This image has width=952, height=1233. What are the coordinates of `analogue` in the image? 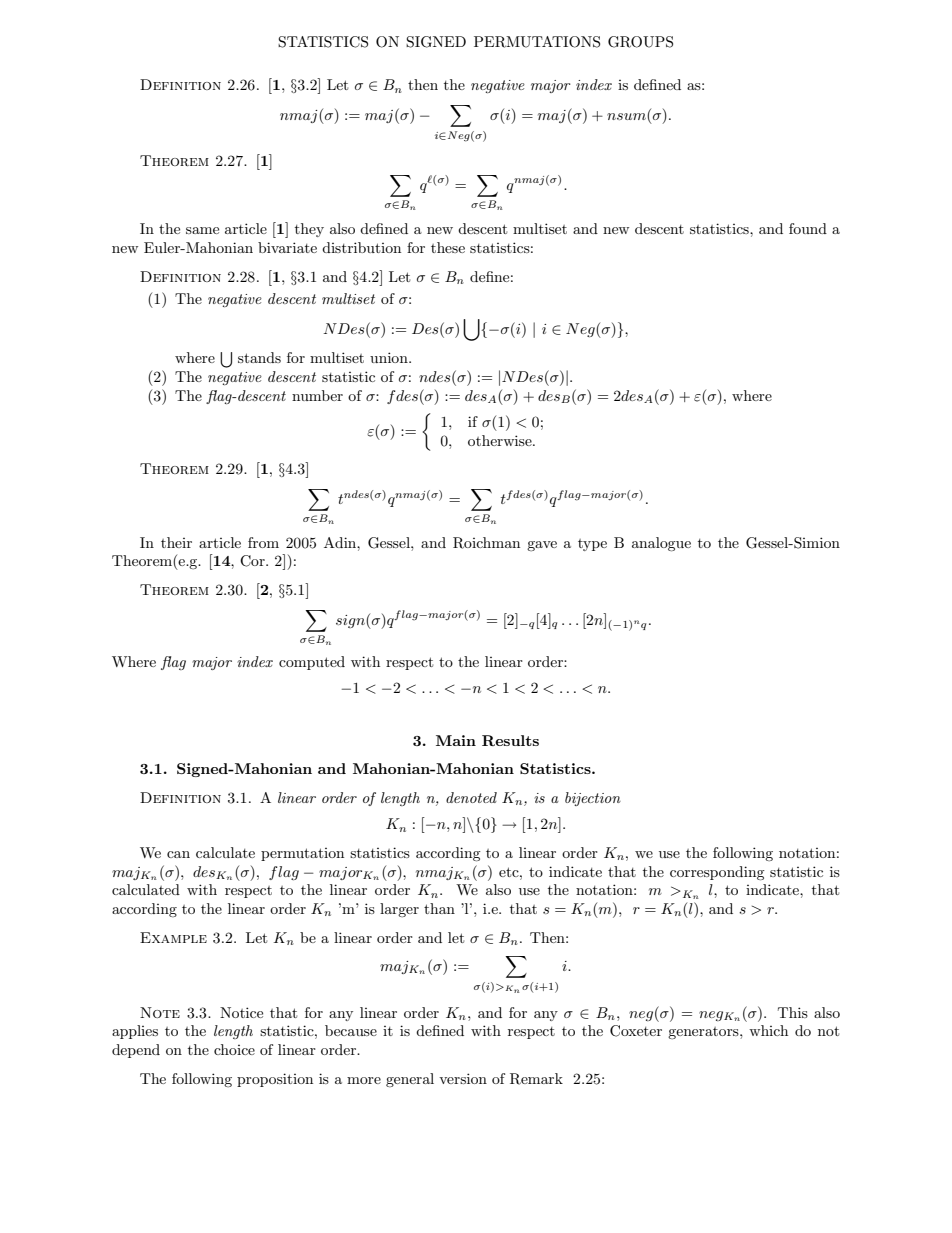 It's located at (661, 544).
